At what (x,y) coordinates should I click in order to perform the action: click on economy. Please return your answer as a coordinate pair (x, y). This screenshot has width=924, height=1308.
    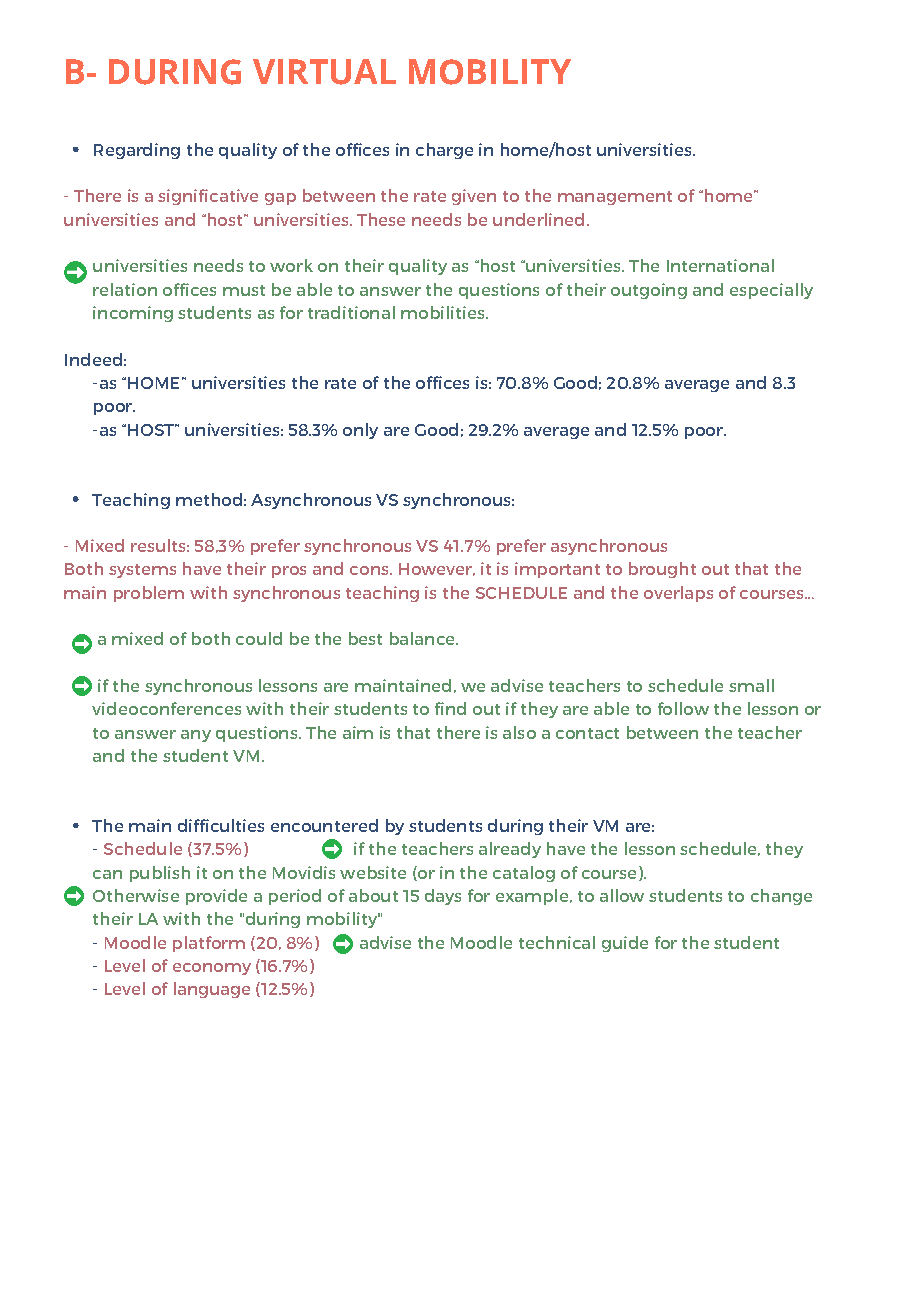
    Looking at the image, I should click on (212, 969).
